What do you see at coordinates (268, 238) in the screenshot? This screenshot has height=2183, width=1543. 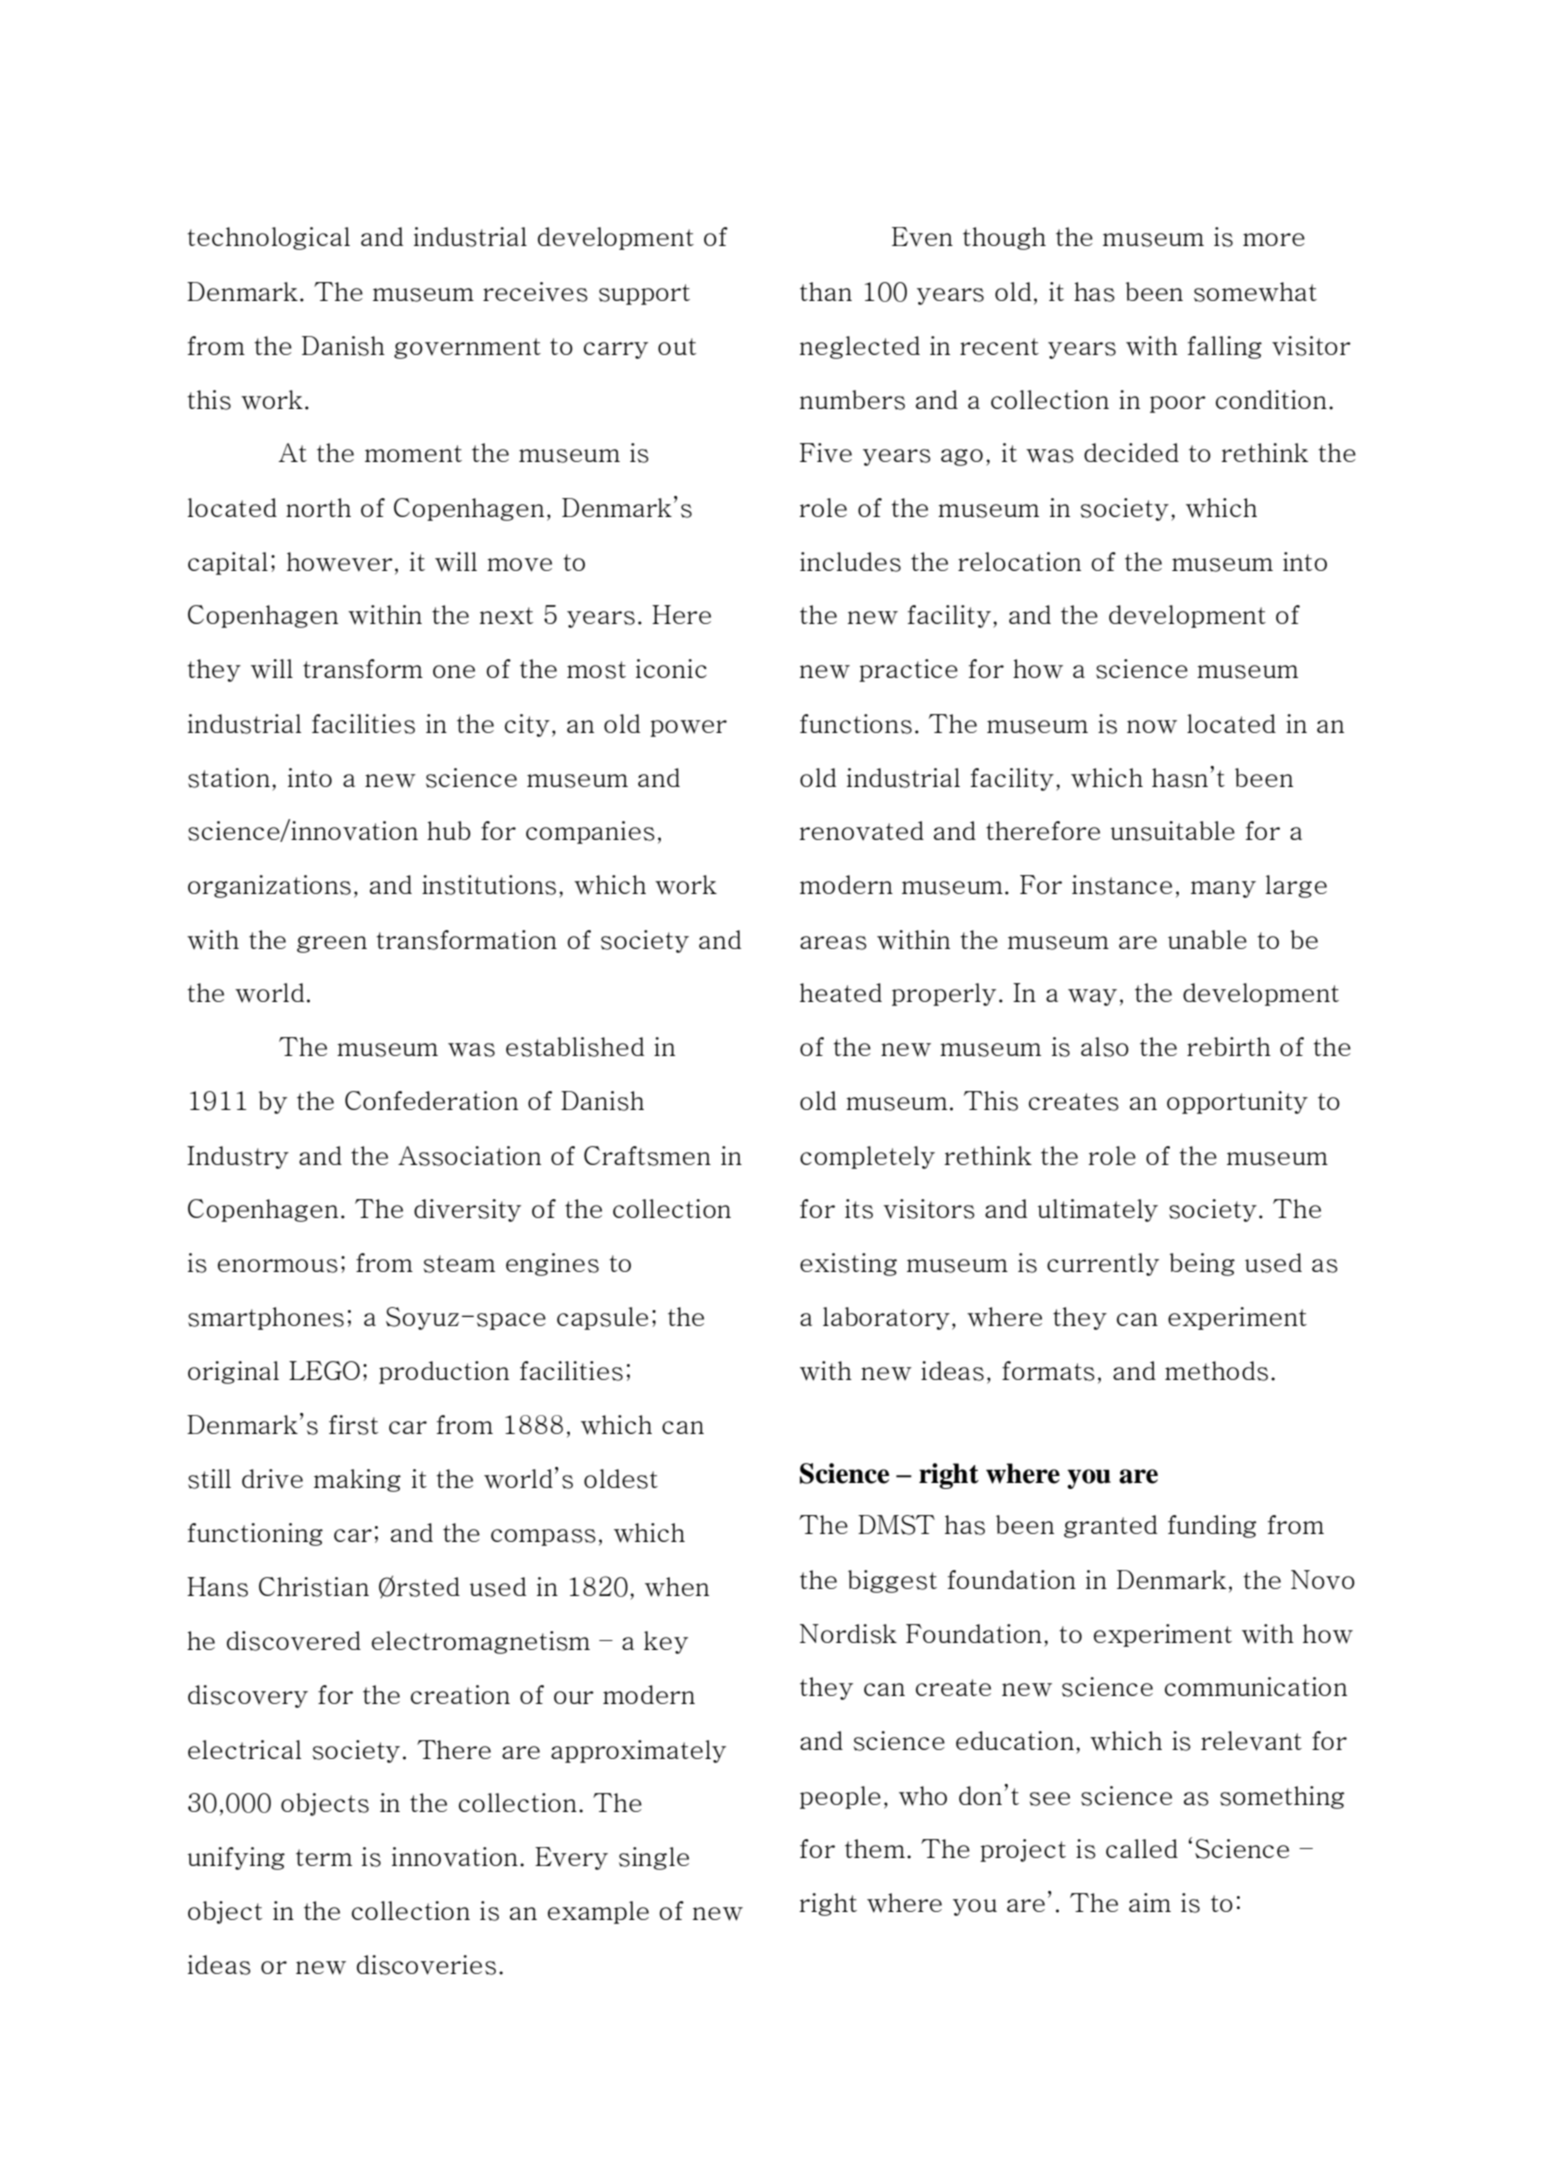 I see `technological` at bounding box center [268, 238].
